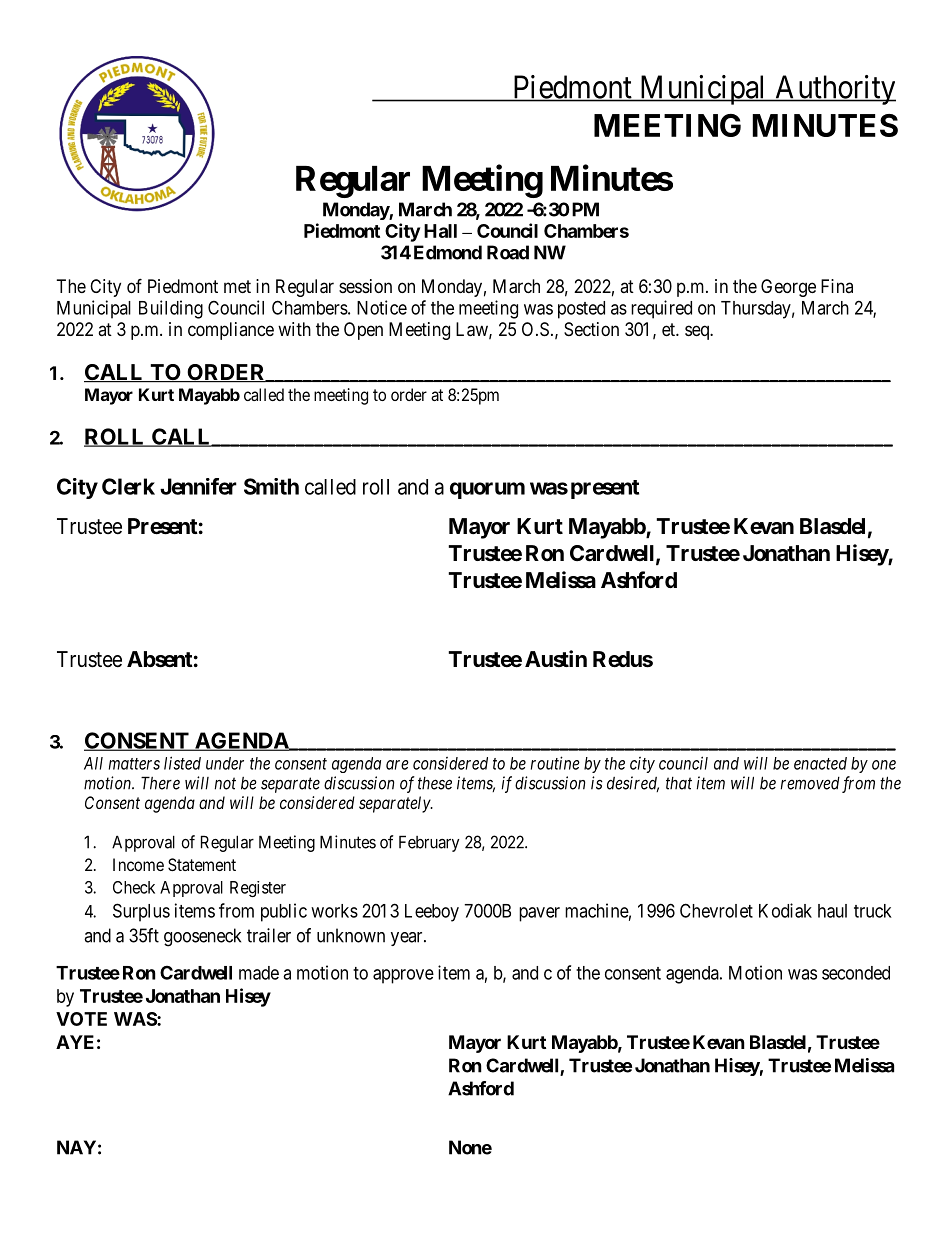 This document has height=1233, width=952. What do you see at coordinates (171, 309) in the document?
I see `Building` at bounding box center [171, 309].
